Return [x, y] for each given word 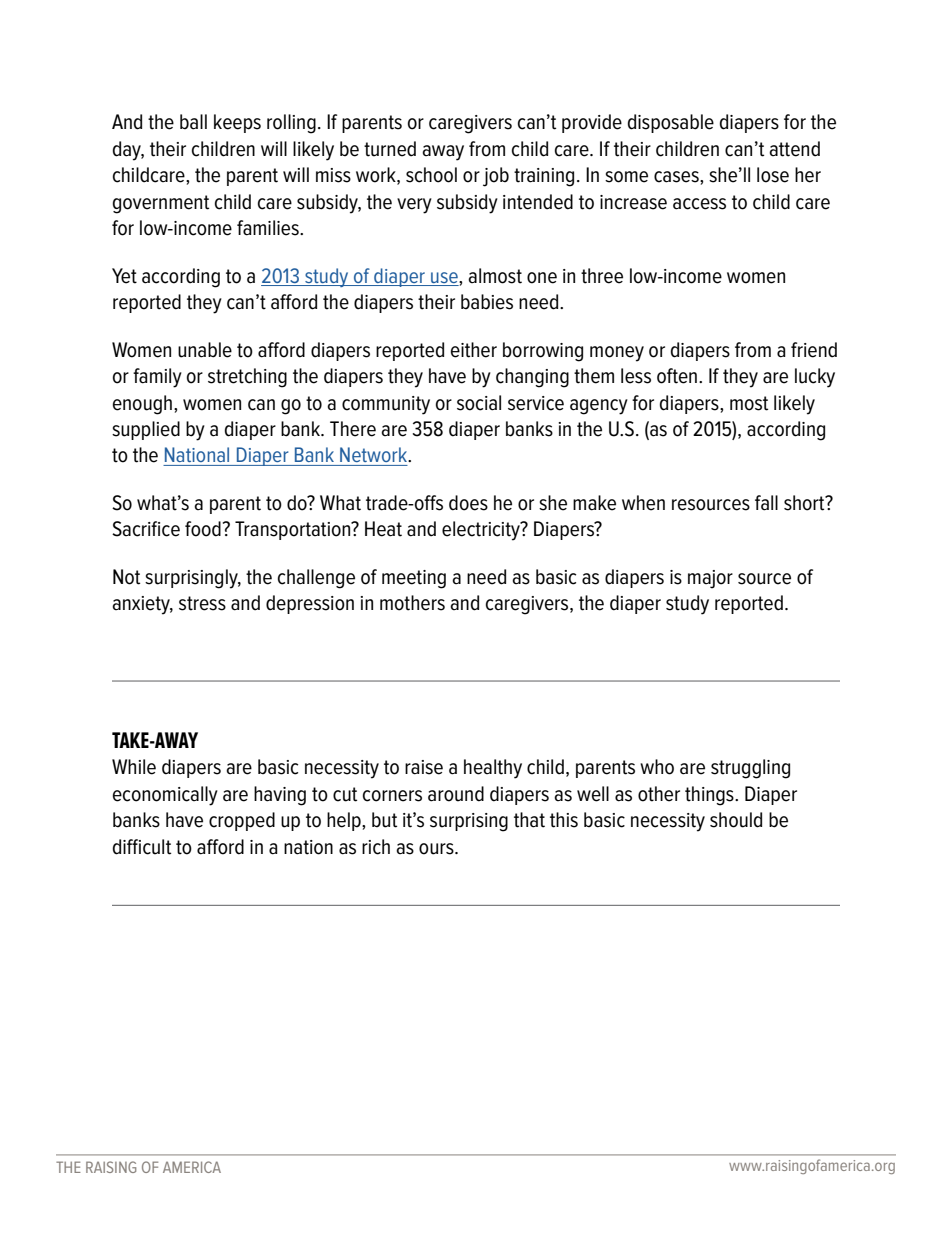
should [736, 820]
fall [766, 503]
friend [814, 350]
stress [202, 603]
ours [437, 849]
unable [205, 350]
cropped [242, 821]
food [203, 529]
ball [193, 122]
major [710, 579]
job [496, 177]
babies [487, 302]
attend [794, 149]
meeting [414, 579]
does [468, 503]
